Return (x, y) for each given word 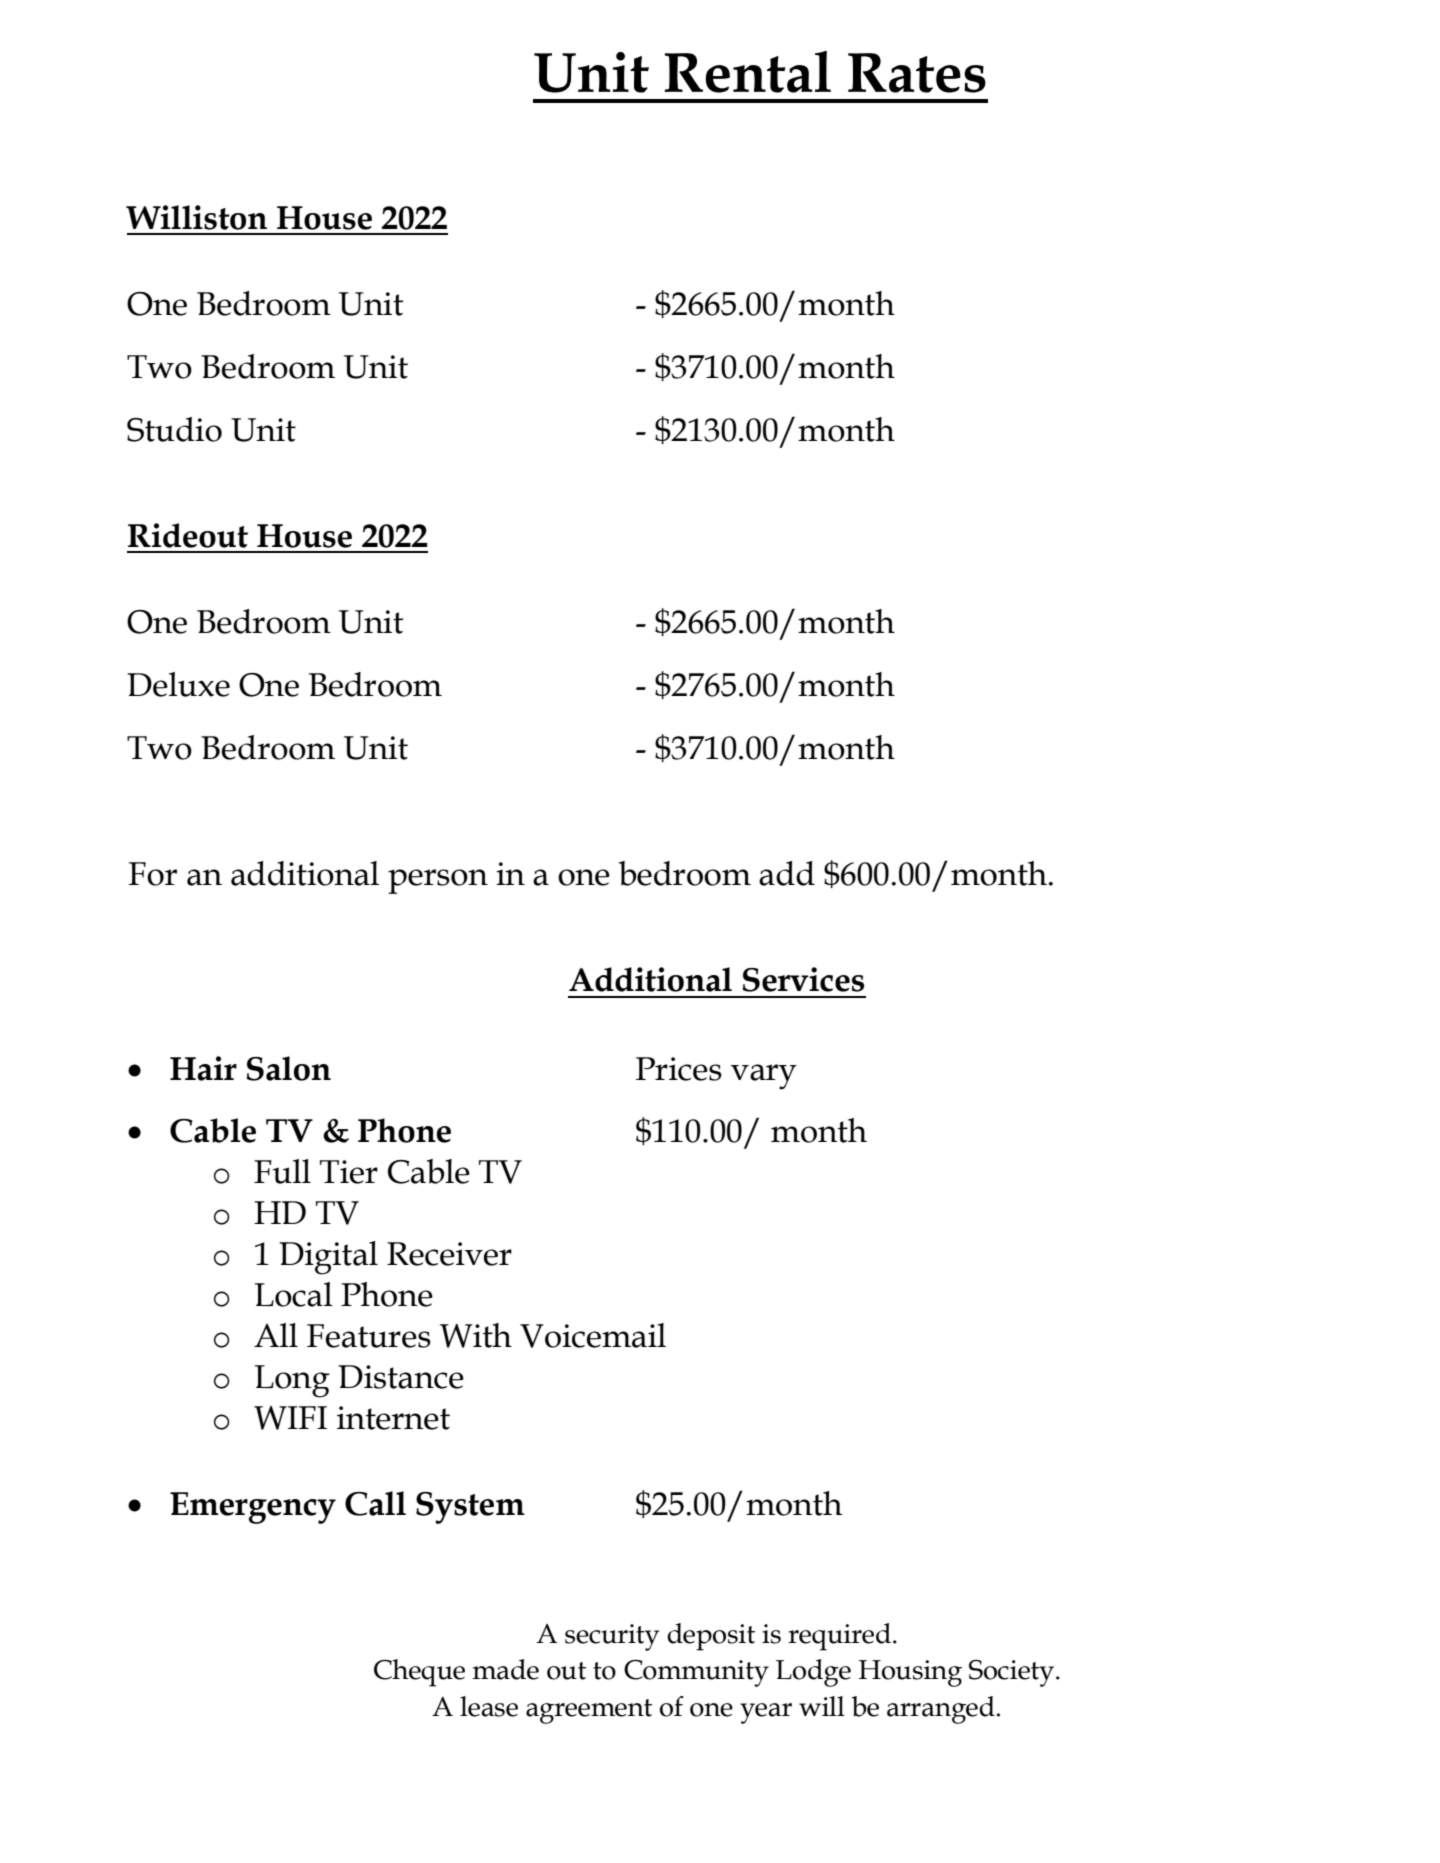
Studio (174, 429)
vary (764, 1077)
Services (803, 979)
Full (282, 1171)
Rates (917, 73)
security (612, 1637)
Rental (748, 72)
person (438, 881)
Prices (679, 1069)
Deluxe (178, 684)
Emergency (253, 1508)
